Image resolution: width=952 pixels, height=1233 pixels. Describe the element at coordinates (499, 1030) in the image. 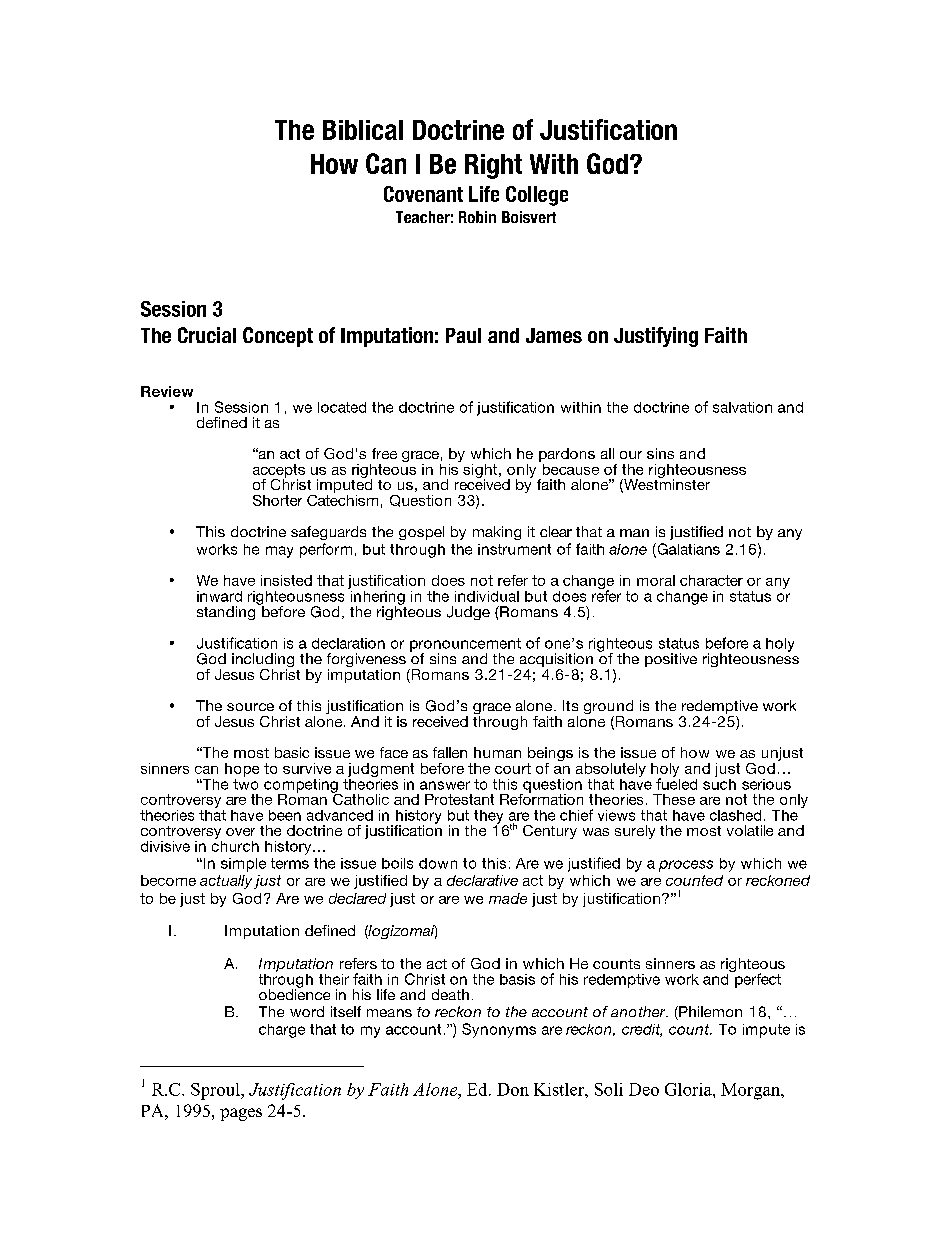

I see `Synonyms` at that location.
